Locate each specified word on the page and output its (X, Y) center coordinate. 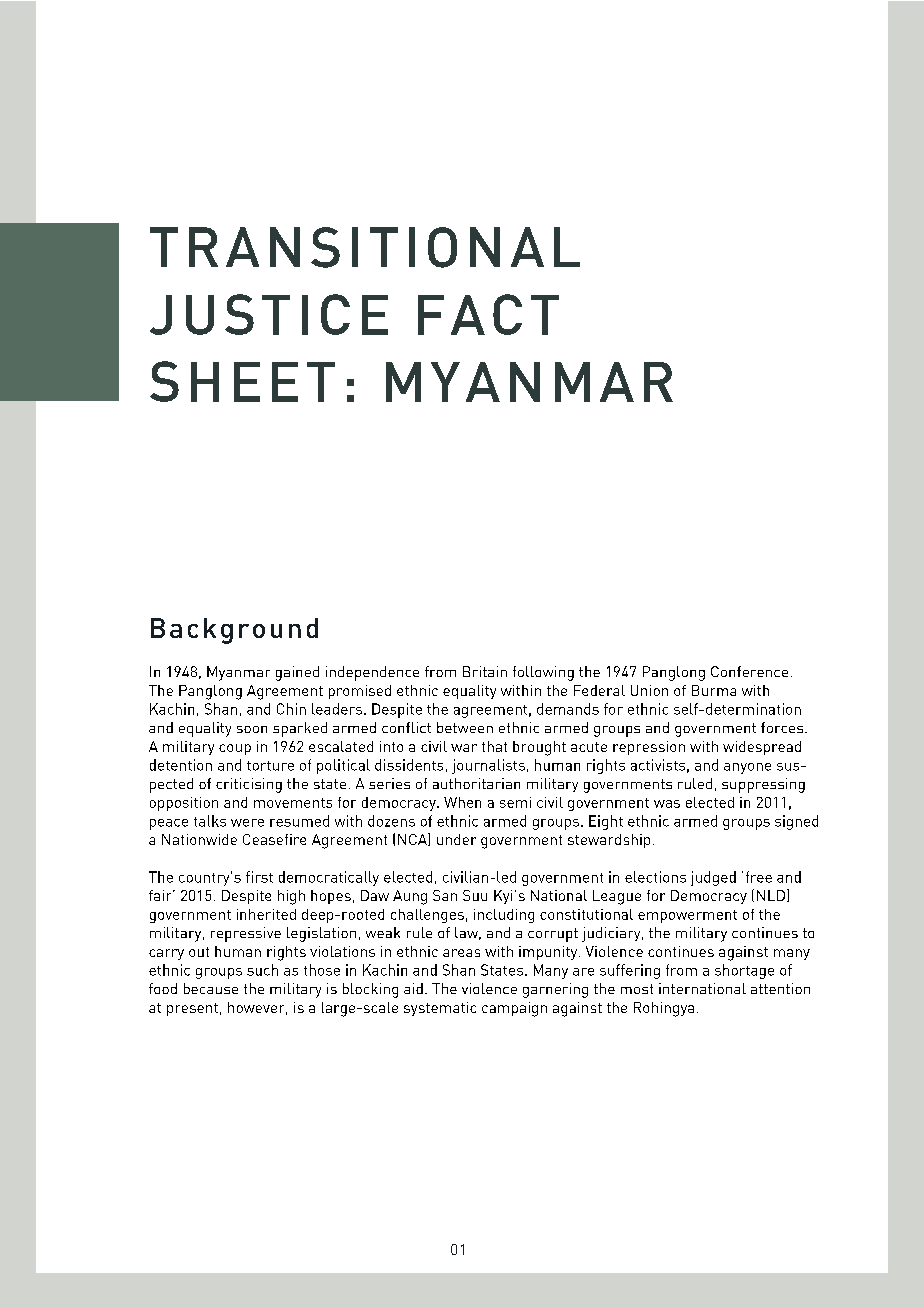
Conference (749, 671)
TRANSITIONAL (365, 247)
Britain (485, 671)
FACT (488, 314)
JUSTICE (269, 314)
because (211, 988)
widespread (762, 748)
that (494, 746)
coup (235, 749)
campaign (514, 1009)
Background (234, 631)
